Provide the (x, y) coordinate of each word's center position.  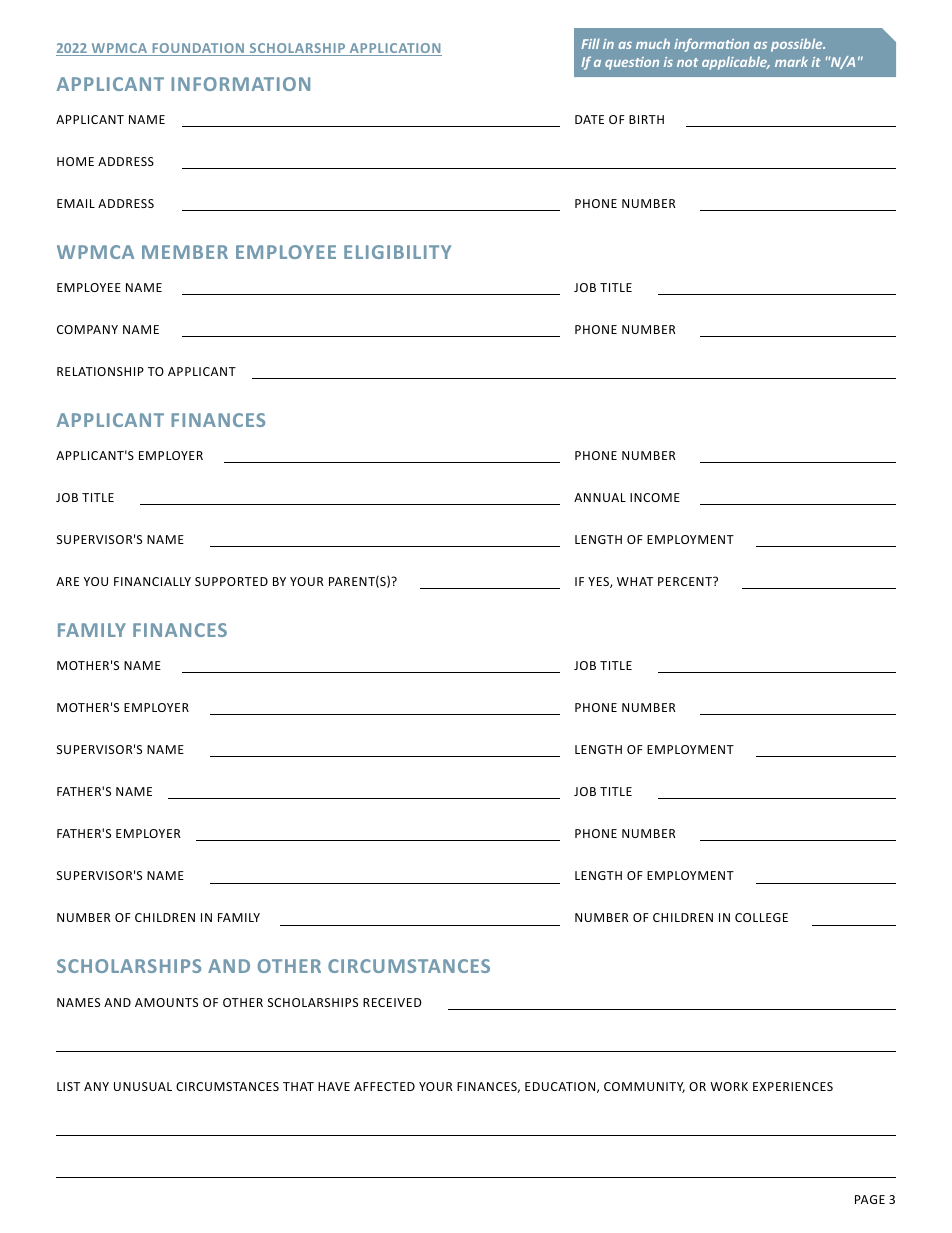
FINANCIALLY (152, 581)
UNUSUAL (143, 1086)
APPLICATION (394, 49)
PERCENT (686, 581)
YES (599, 582)
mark (791, 61)
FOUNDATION (198, 49)
